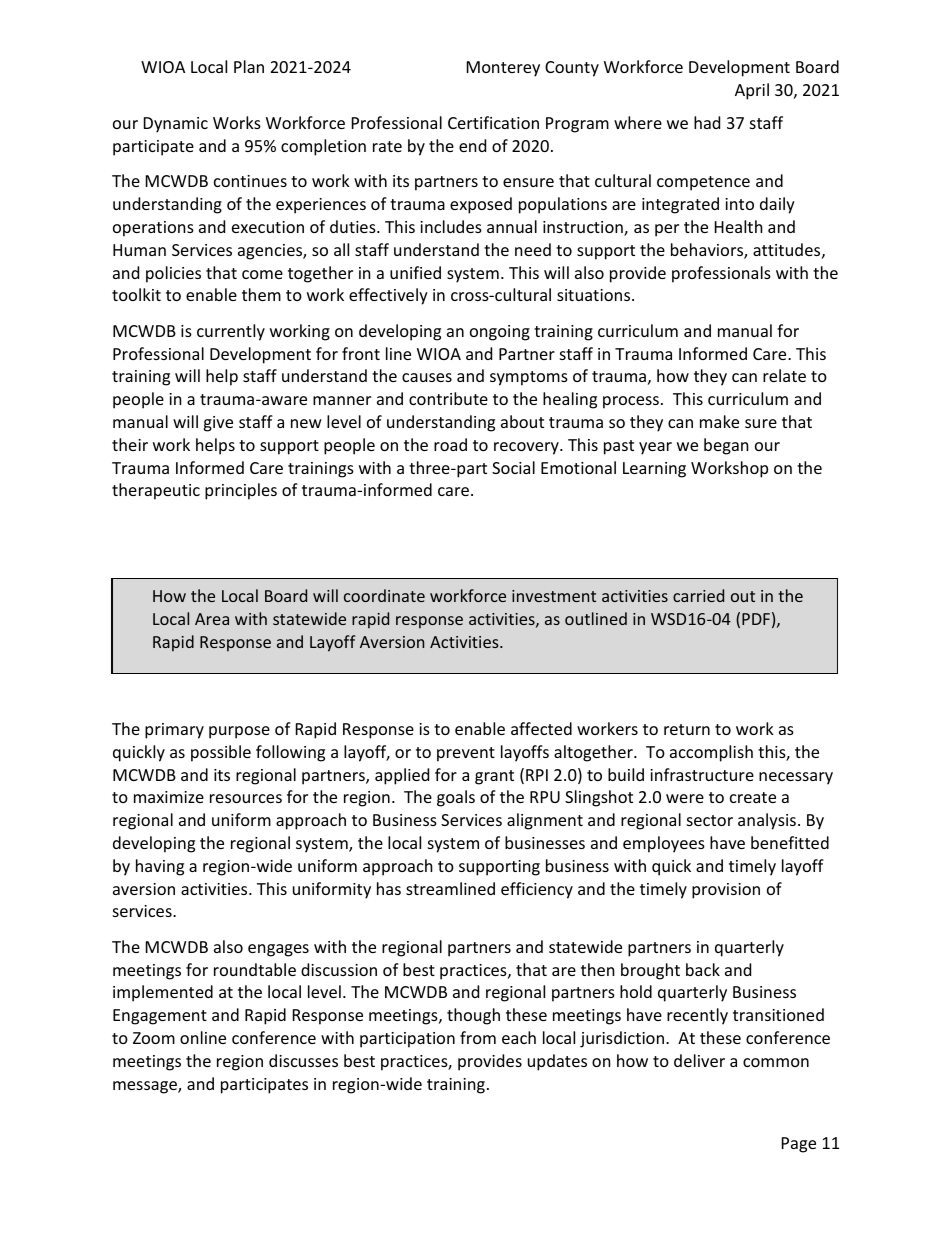 This image has width=952, height=1233. Describe the element at coordinates (212, 619) in the image. I see `Area` at that location.
